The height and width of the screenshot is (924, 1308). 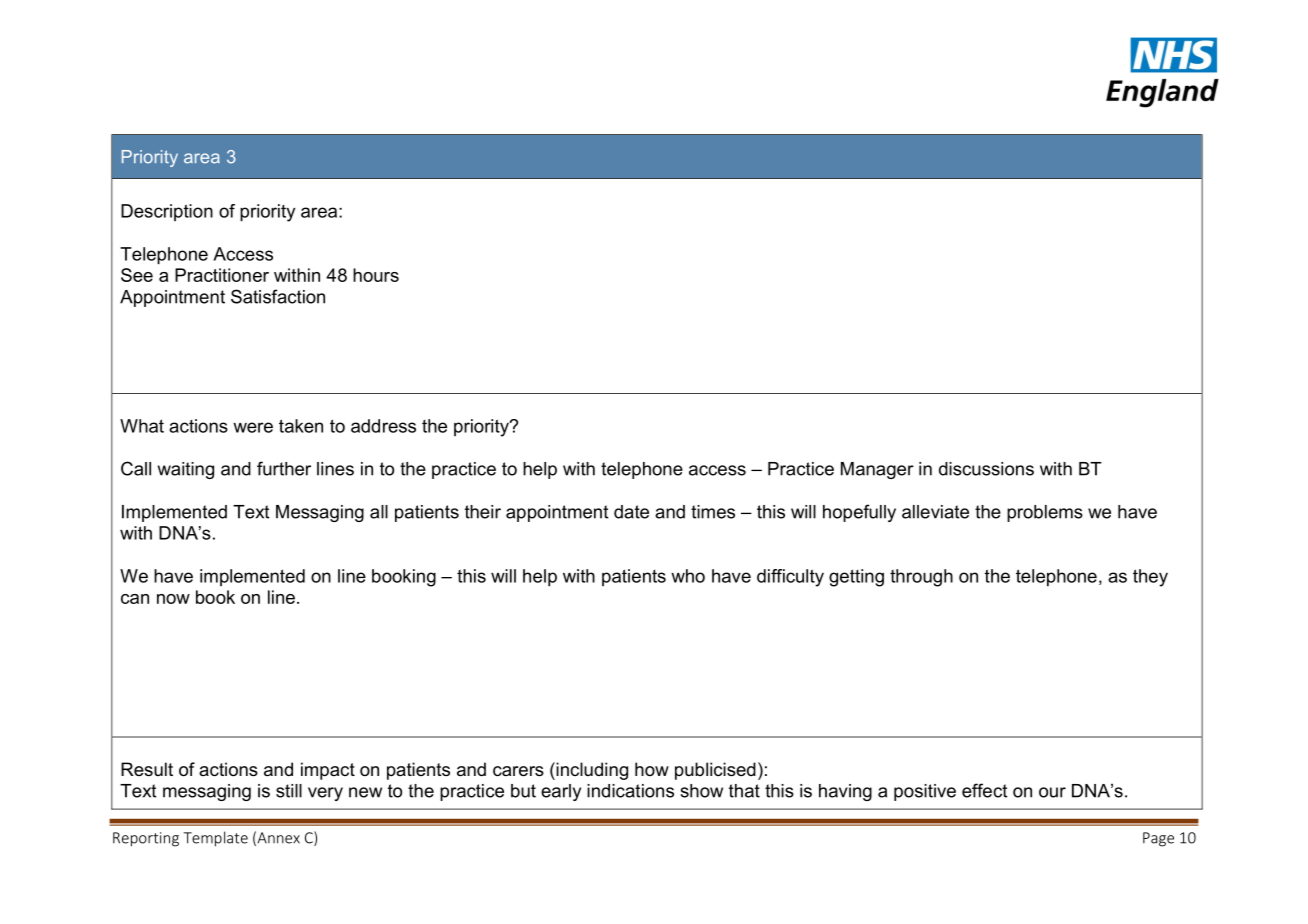 I want to click on hours, so click(x=376, y=275).
